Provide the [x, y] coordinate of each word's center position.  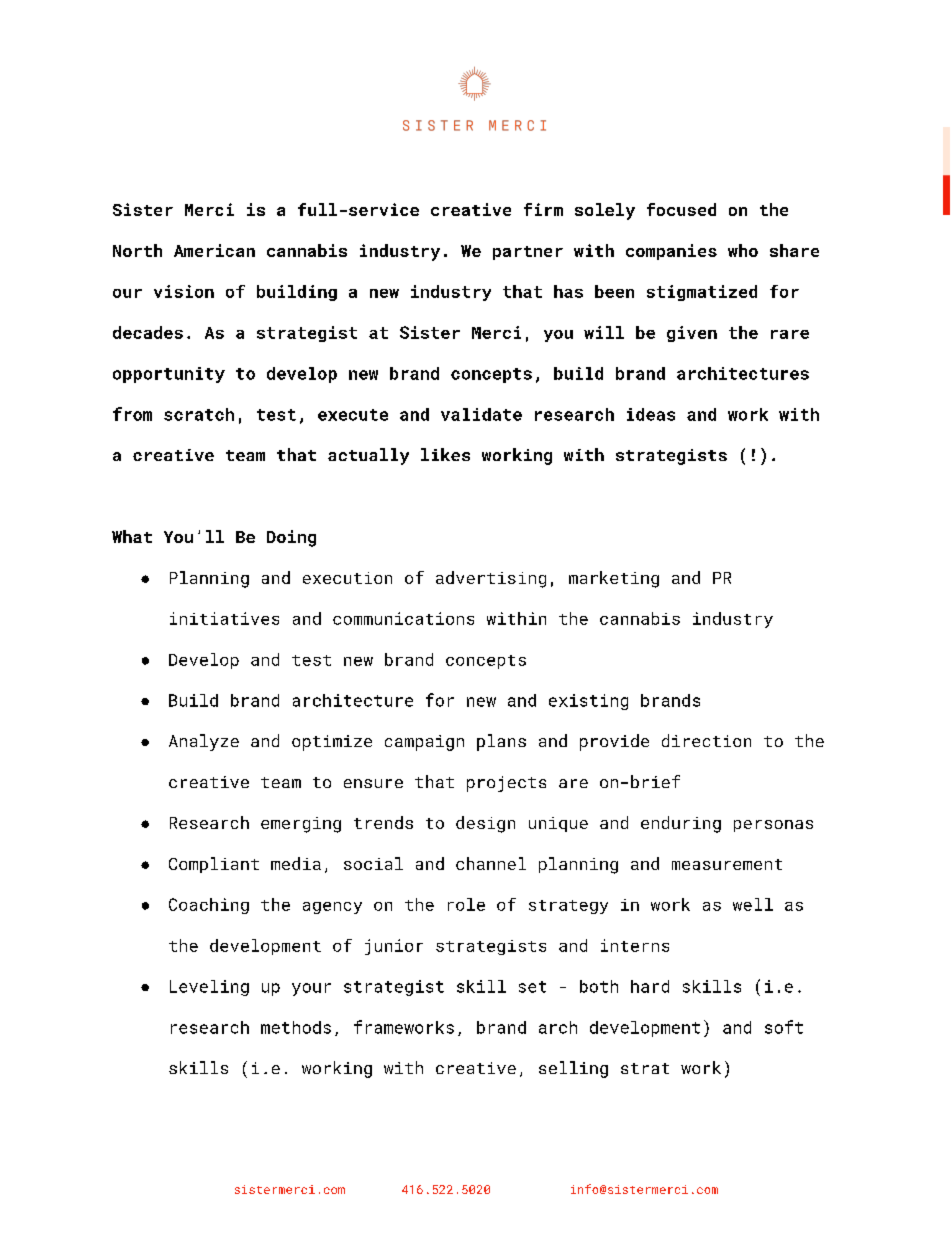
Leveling [209, 988]
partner [528, 253]
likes [445, 454]
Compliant [214, 865]
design [485, 824]
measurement [727, 864]
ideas [651, 414]
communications [403, 618]
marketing [614, 579]
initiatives [224, 618]
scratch [199, 414]
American [214, 250]
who [743, 250]
